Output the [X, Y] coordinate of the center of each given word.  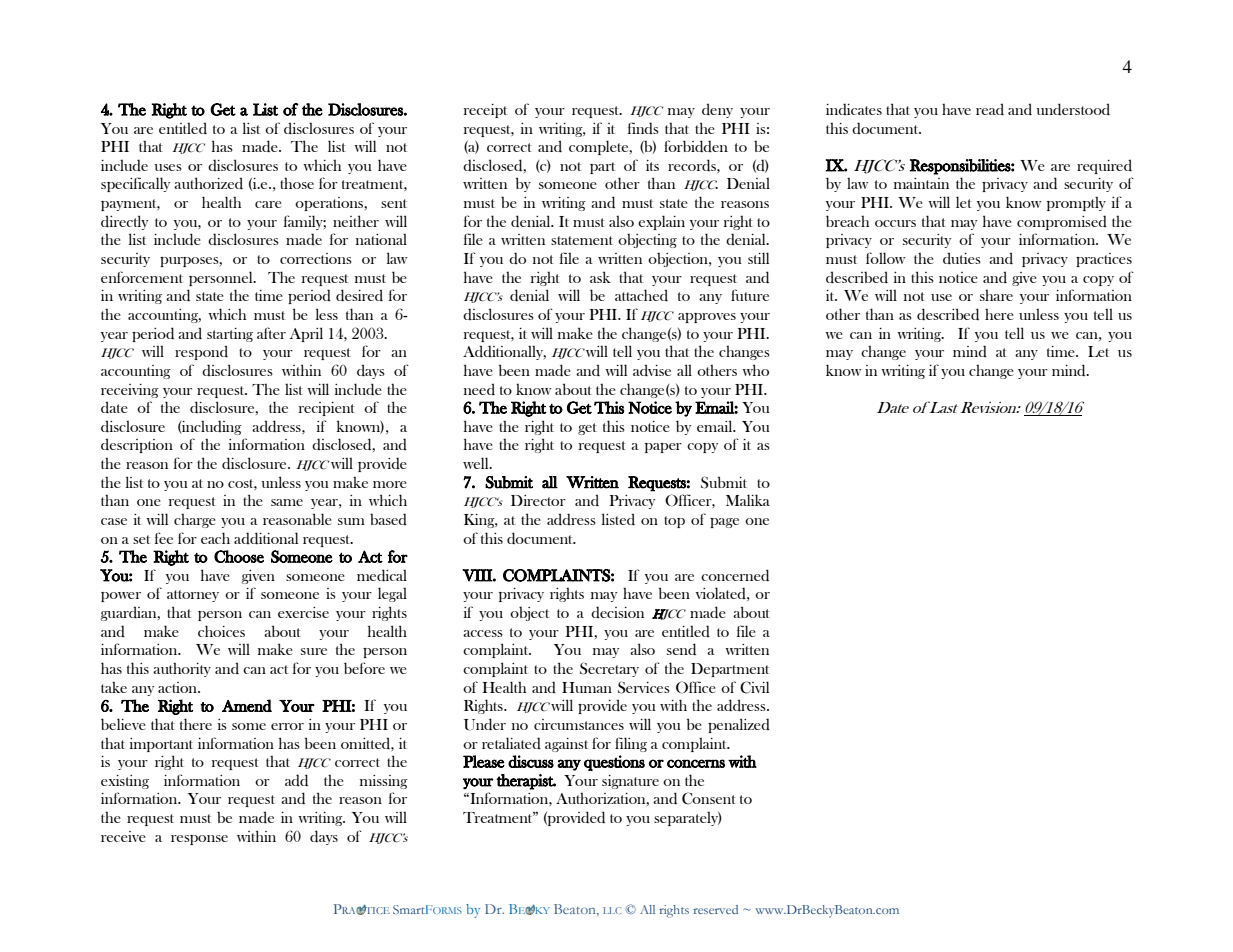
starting [230, 335]
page [724, 523]
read [990, 109]
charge [195, 521]
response [199, 840]
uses [168, 167]
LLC [612, 910]
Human [587, 687]
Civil [754, 687]
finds [643, 128]
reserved [715, 909]
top [674, 522]
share [996, 295]
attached [641, 295]
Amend [247, 705]
